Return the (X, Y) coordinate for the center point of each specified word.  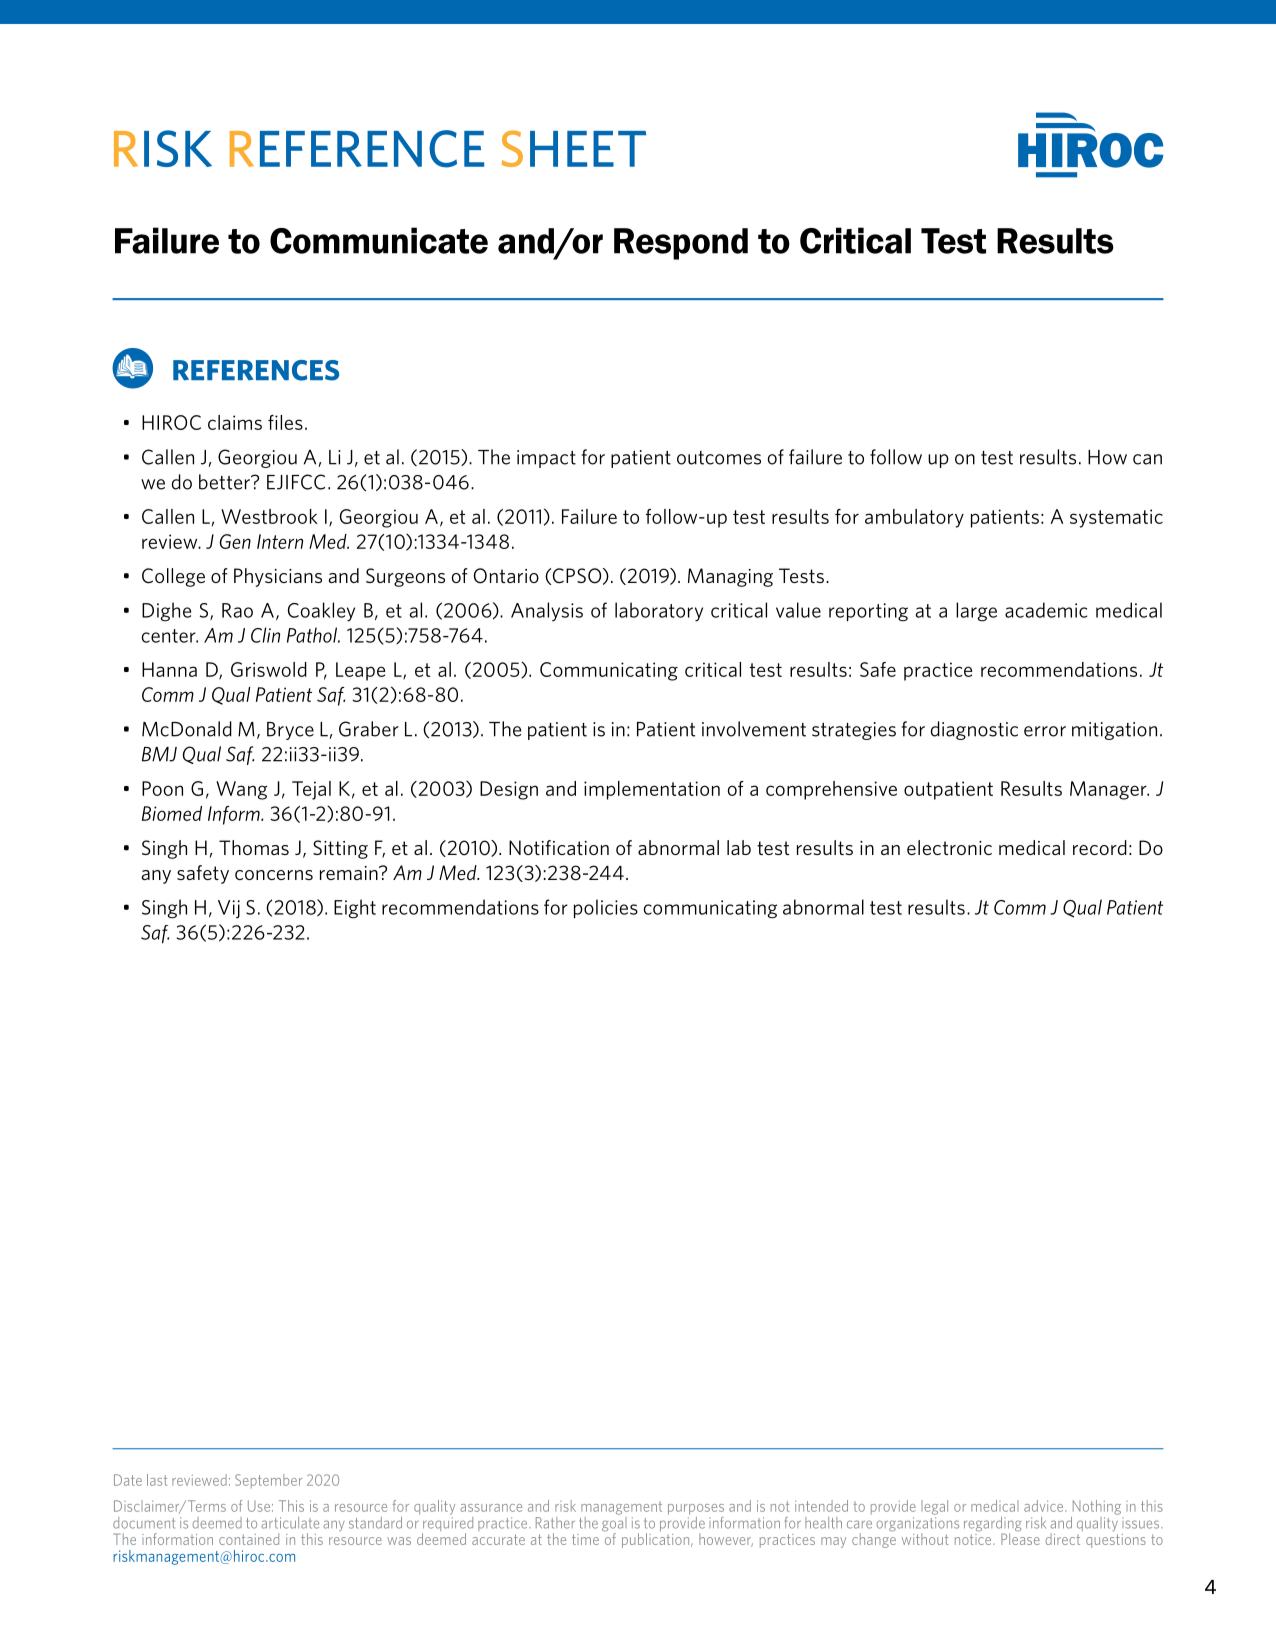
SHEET (574, 148)
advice (1045, 1506)
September (268, 1481)
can (1147, 459)
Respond (681, 244)
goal (614, 1524)
